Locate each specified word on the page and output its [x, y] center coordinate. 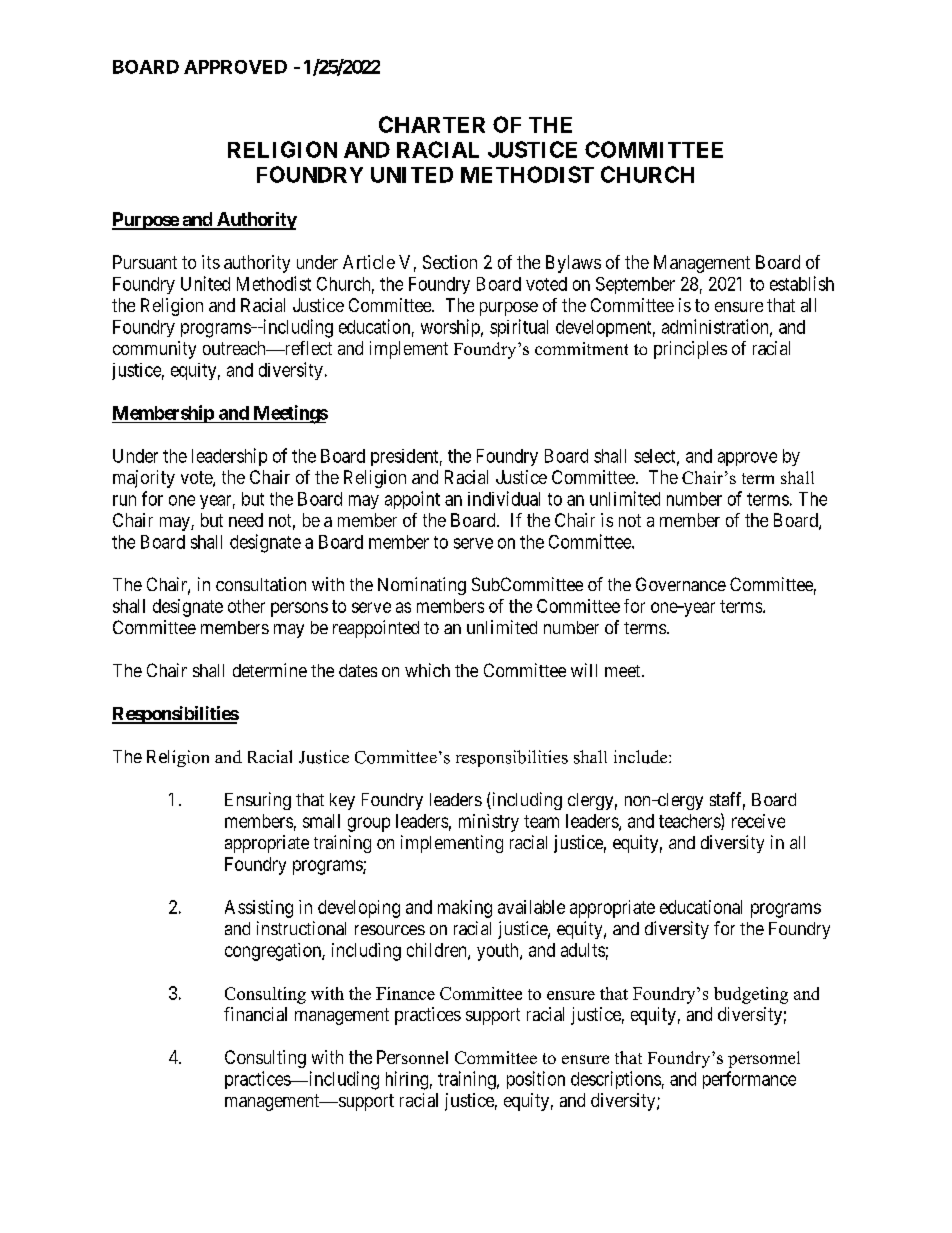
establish [802, 283]
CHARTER [432, 124]
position [536, 1080]
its [211, 262]
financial [255, 1014]
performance [749, 1080]
